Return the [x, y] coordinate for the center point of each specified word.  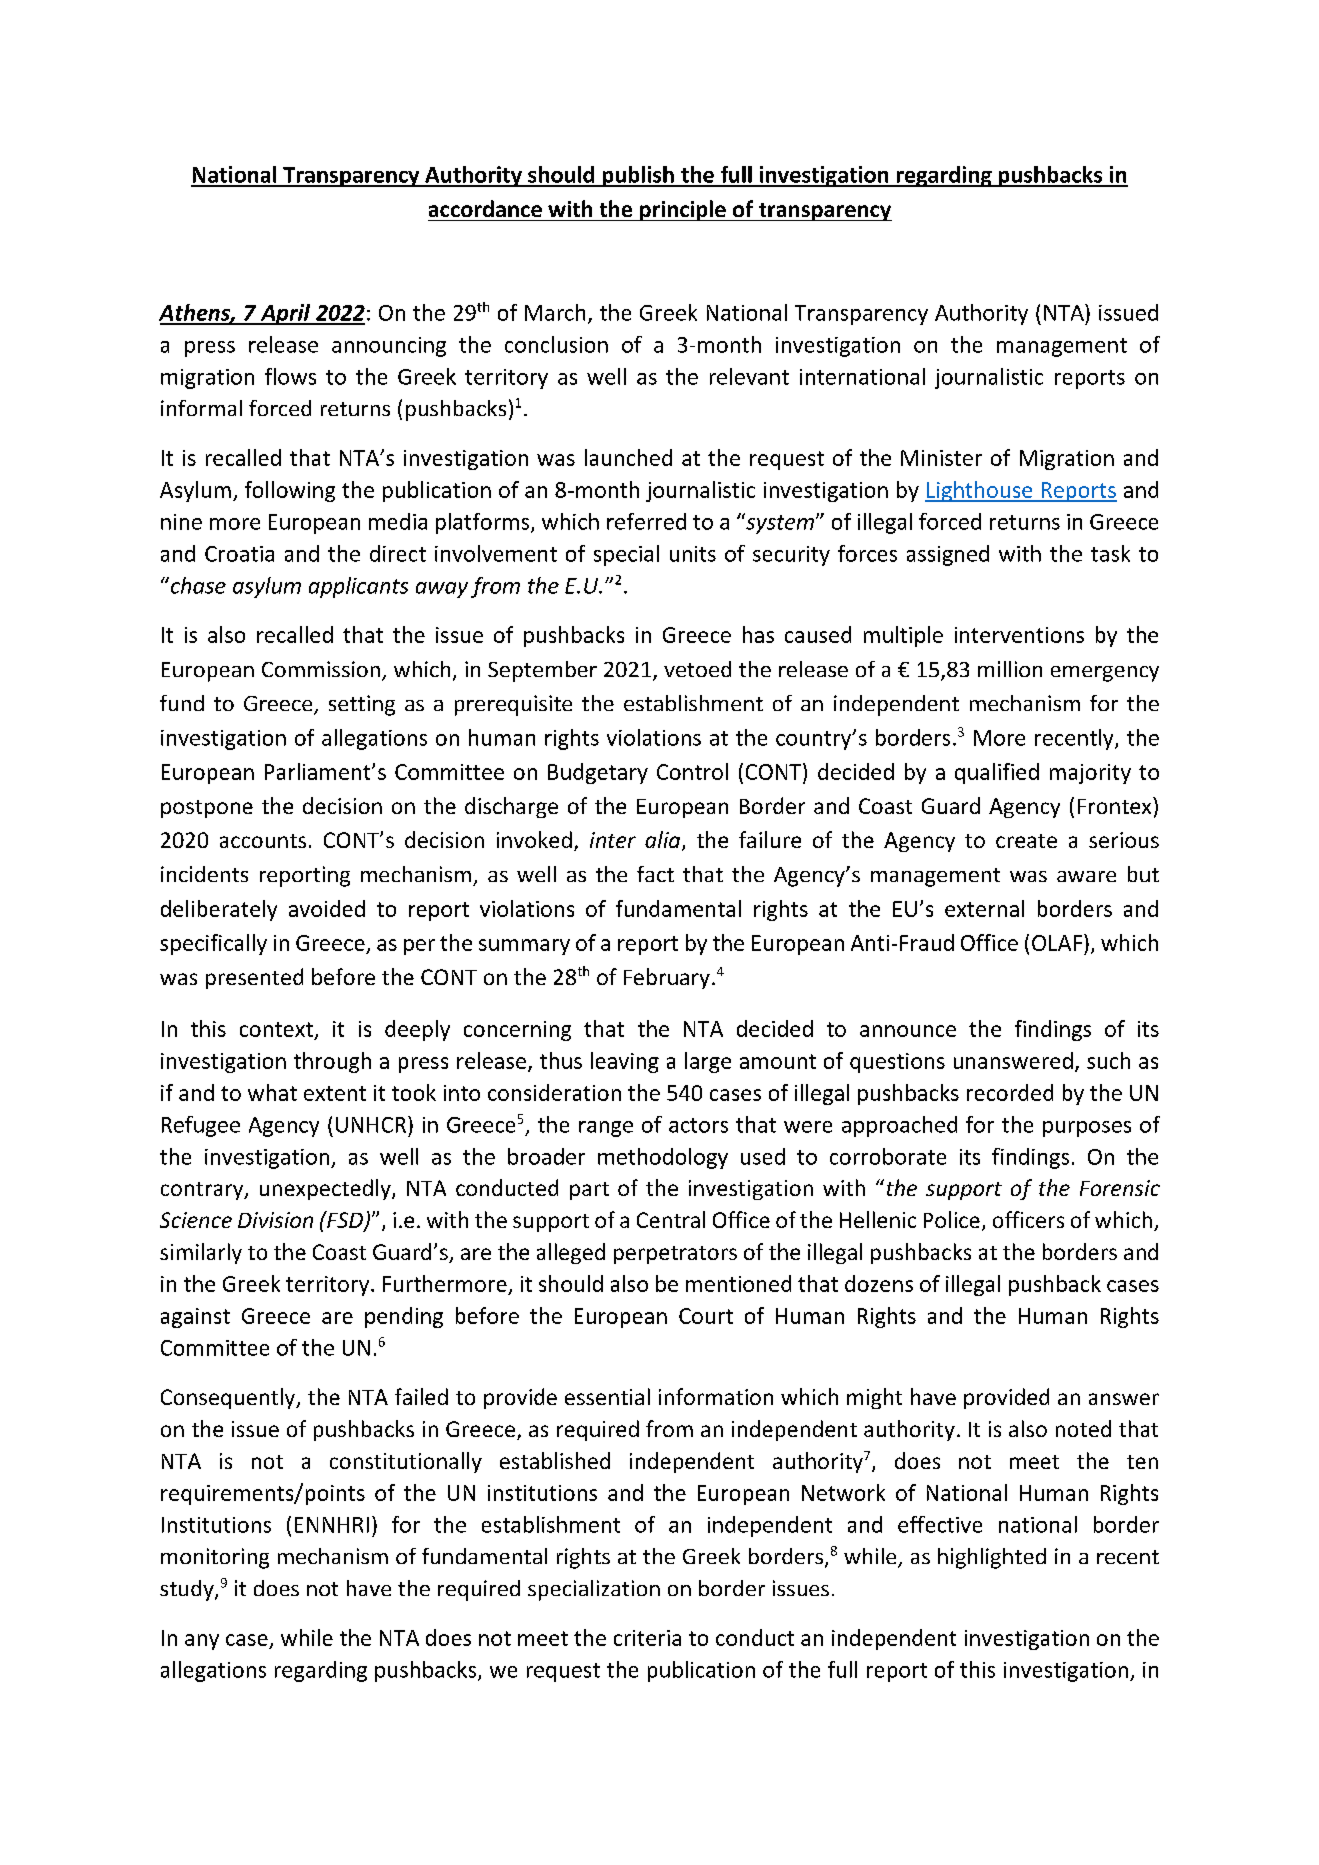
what [272, 1092]
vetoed [697, 669]
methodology [663, 1158]
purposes [1087, 1129]
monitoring [215, 1558]
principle [683, 210]
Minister [941, 458]
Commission [321, 669]
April [285, 314]
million [1010, 669]
